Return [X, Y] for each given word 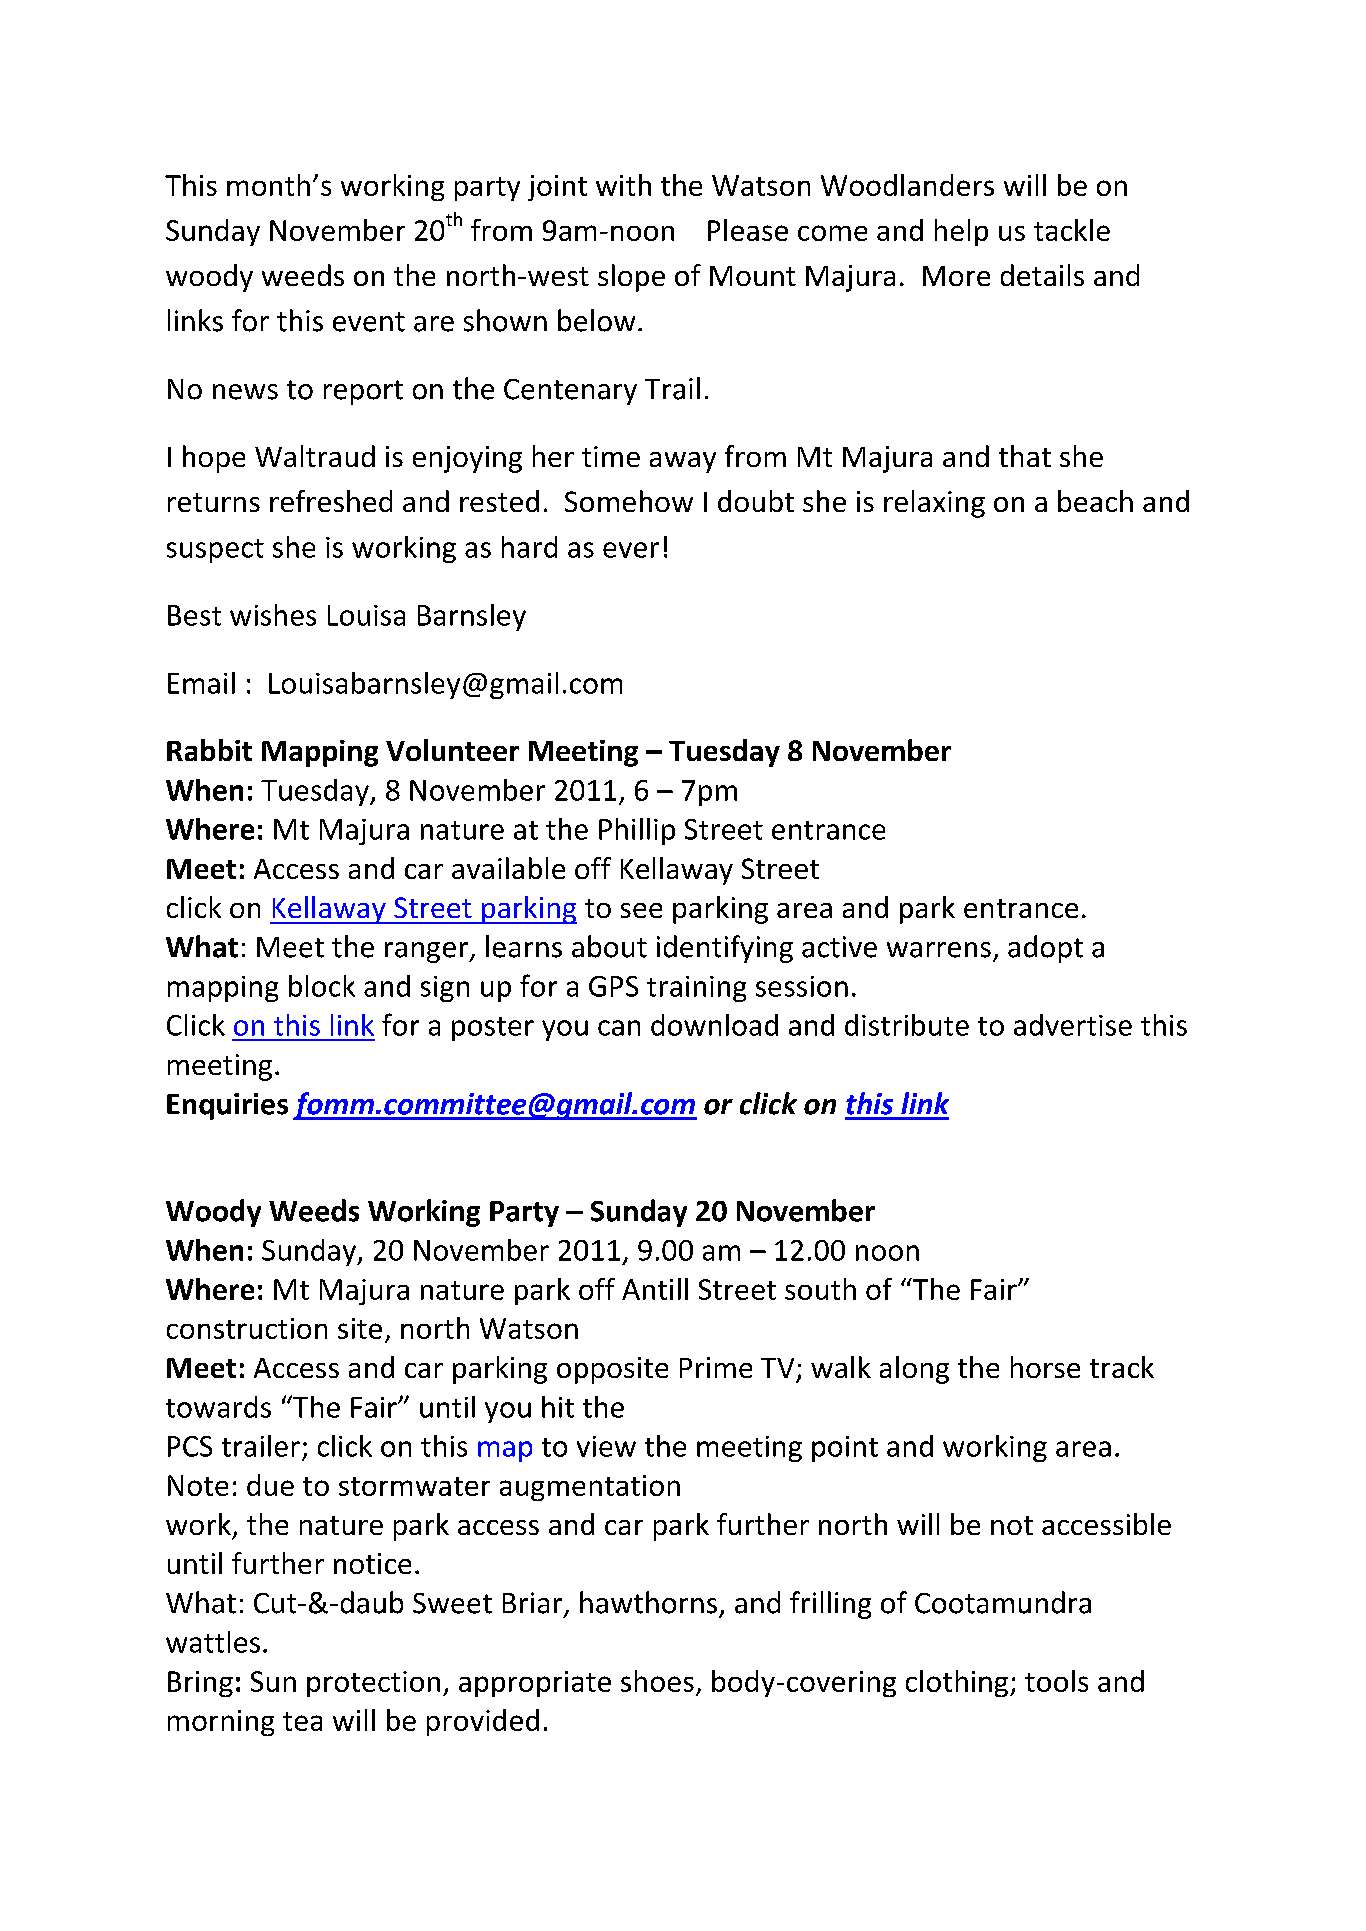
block [322, 986]
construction [247, 1328]
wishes [273, 615]
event [369, 322]
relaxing [934, 504]
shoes [657, 1681]
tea [302, 1721]
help [961, 232]
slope [631, 278]
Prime [716, 1367]
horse [1045, 1367]
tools [1056, 1681]
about [609, 946]
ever [631, 550]
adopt [1045, 949]
